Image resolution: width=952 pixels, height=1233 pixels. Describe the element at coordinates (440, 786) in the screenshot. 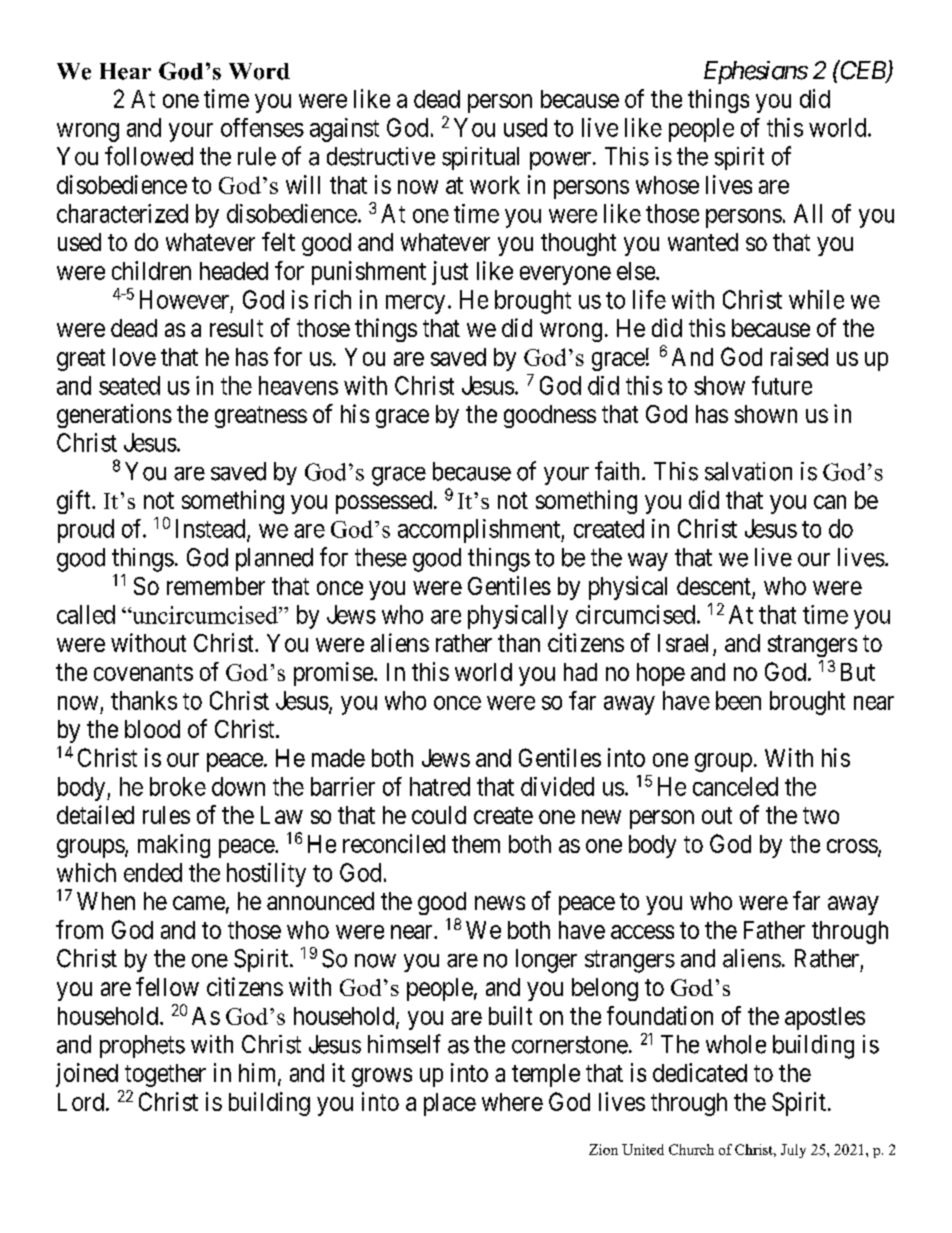

I see `hatred` at that location.
